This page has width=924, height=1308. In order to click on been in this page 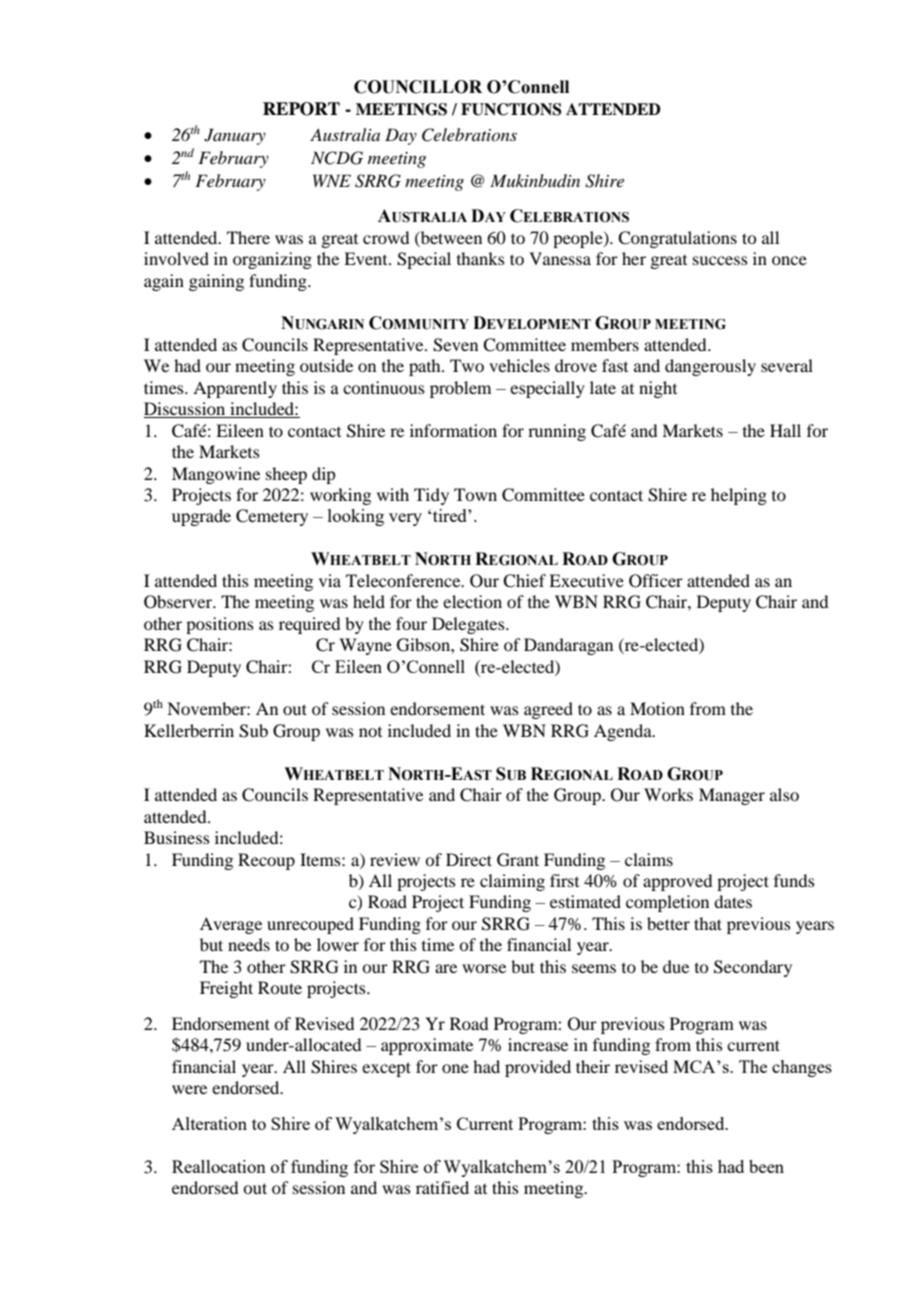, I will do `click(766, 1166)`.
